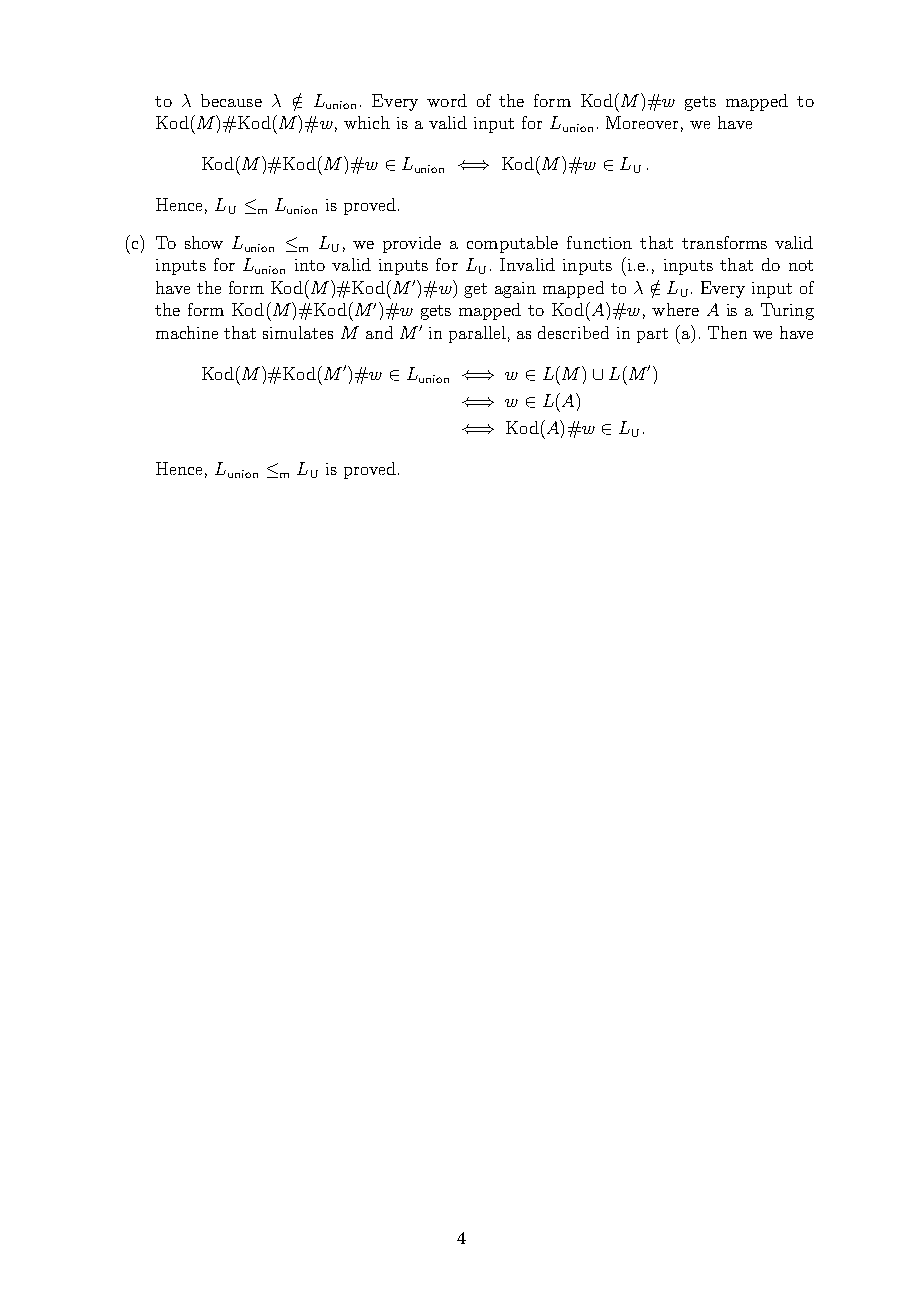 The image size is (924, 1308). What do you see at coordinates (367, 122) in the image?
I see `which` at bounding box center [367, 122].
